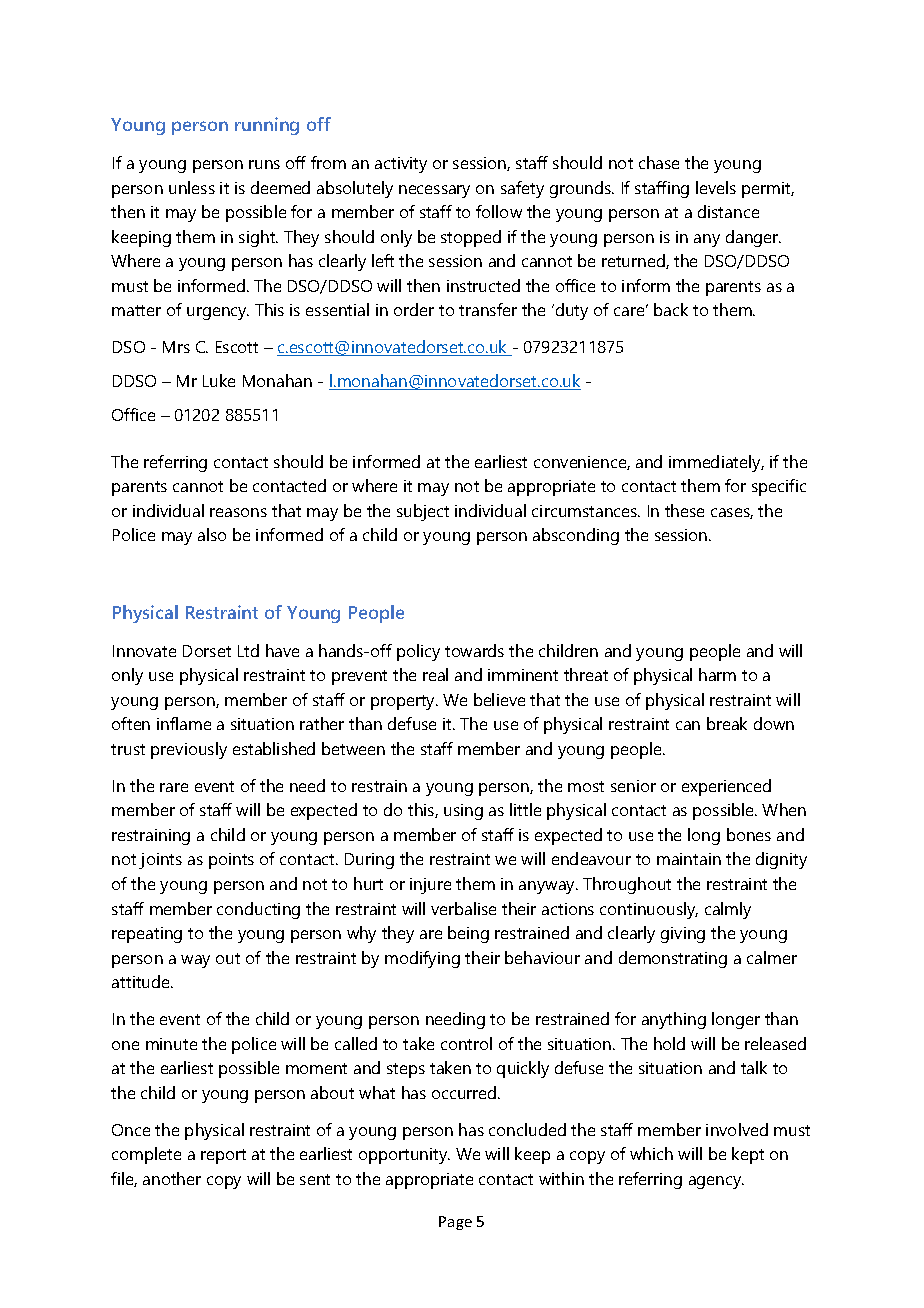  I want to click on maintain, so click(689, 859).
